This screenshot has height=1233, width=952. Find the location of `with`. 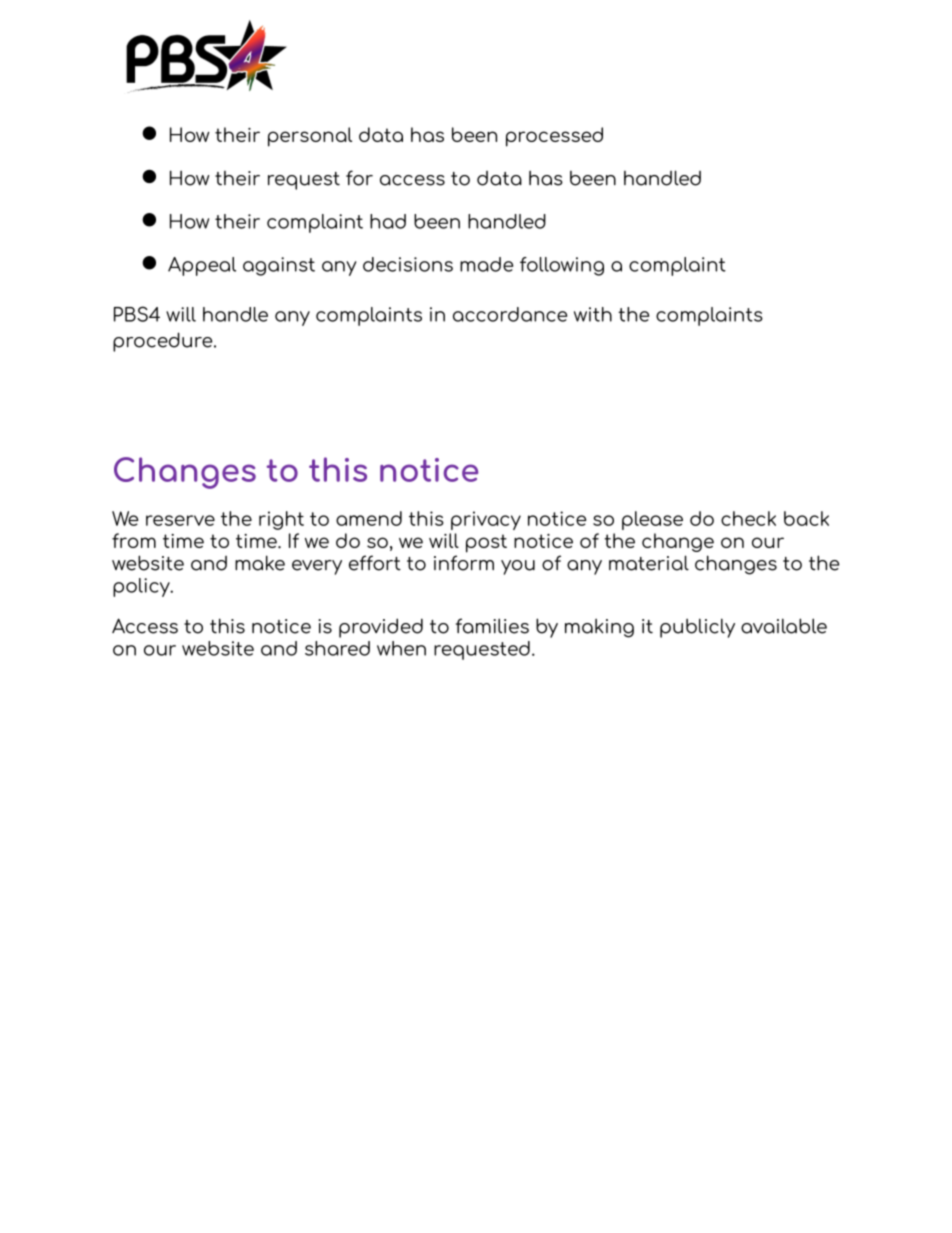

with is located at coordinates (593, 314).
